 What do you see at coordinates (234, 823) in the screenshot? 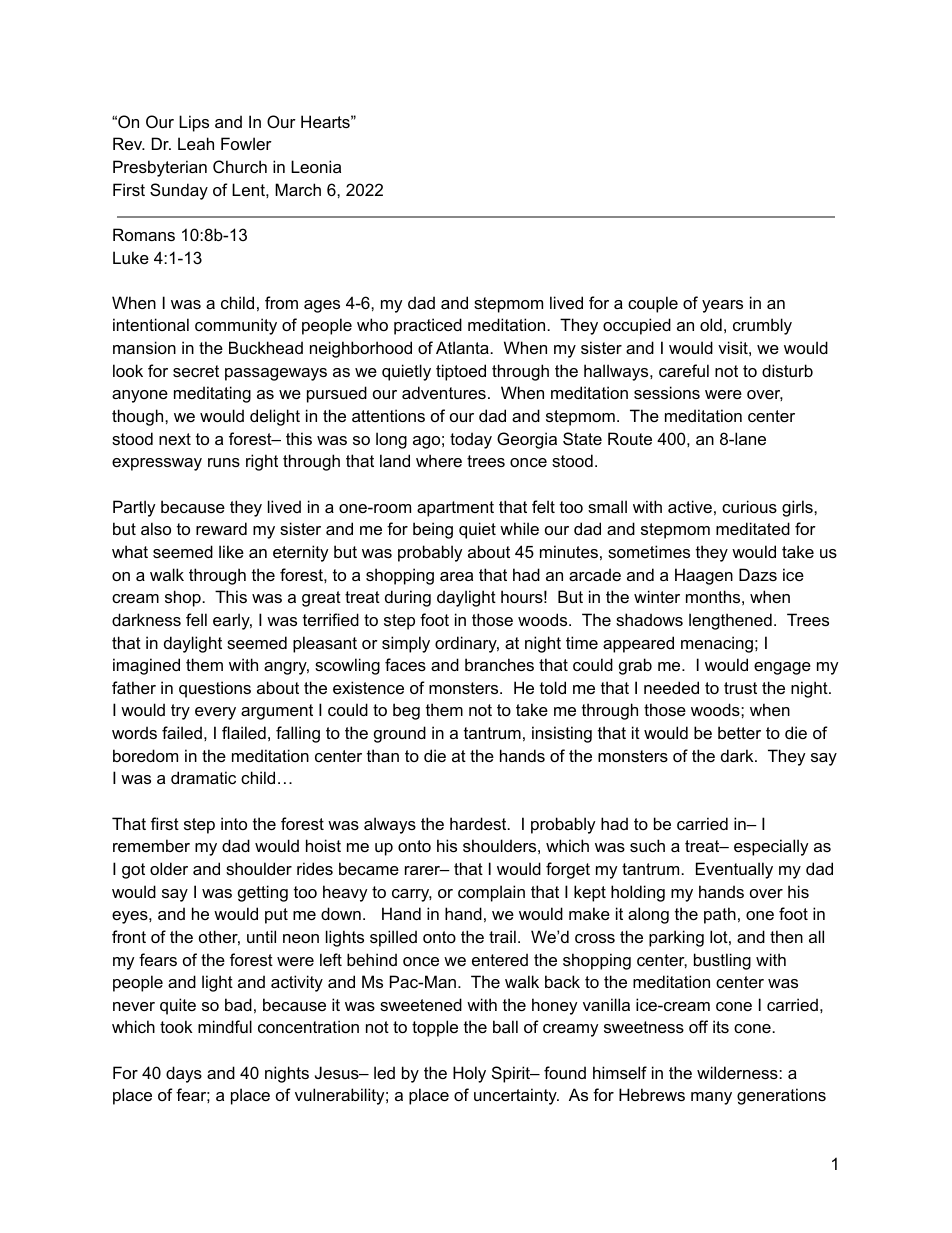
I see `into` at bounding box center [234, 823].
